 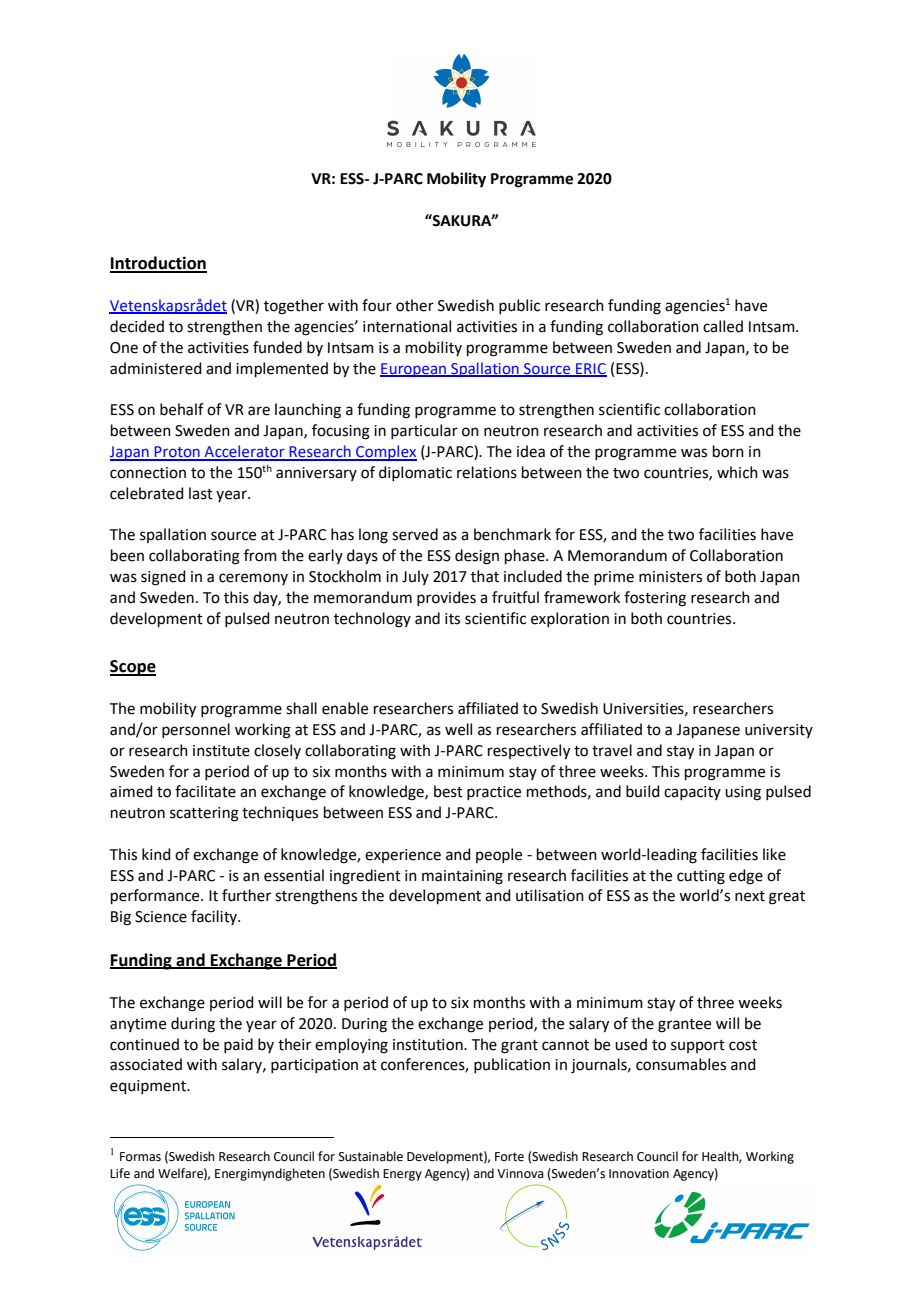 What do you see at coordinates (137, 326) in the document?
I see `decided` at bounding box center [137, 326].
